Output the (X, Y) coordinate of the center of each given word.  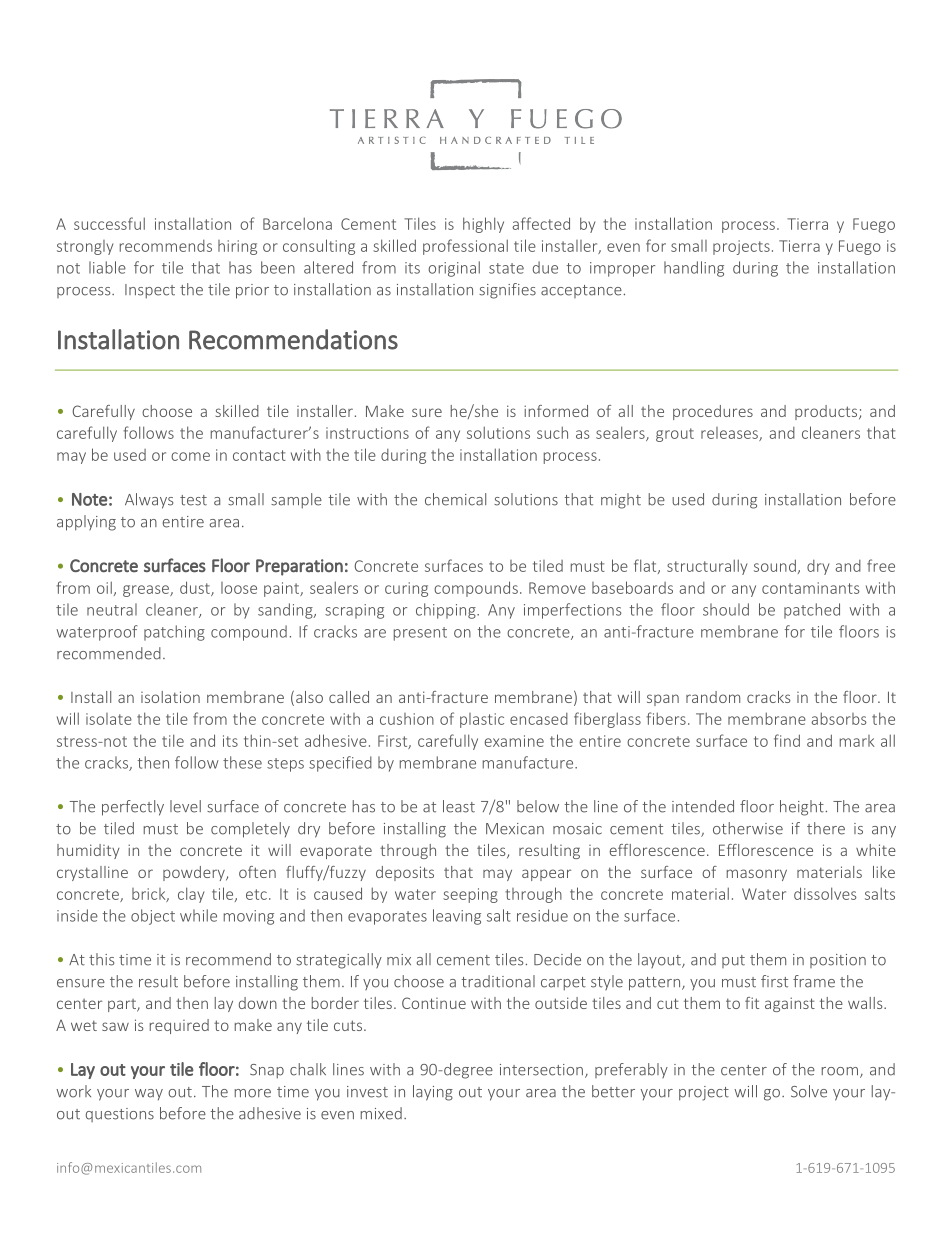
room (840, 1071)
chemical (455, 499)
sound (775, 565)
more (253, 1093)
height (802, 808)
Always (149, 501)
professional (465, 247)
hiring (237, 247)
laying (433, 1093)
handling (694, 269)
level (185, 806)
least (459, 806)
